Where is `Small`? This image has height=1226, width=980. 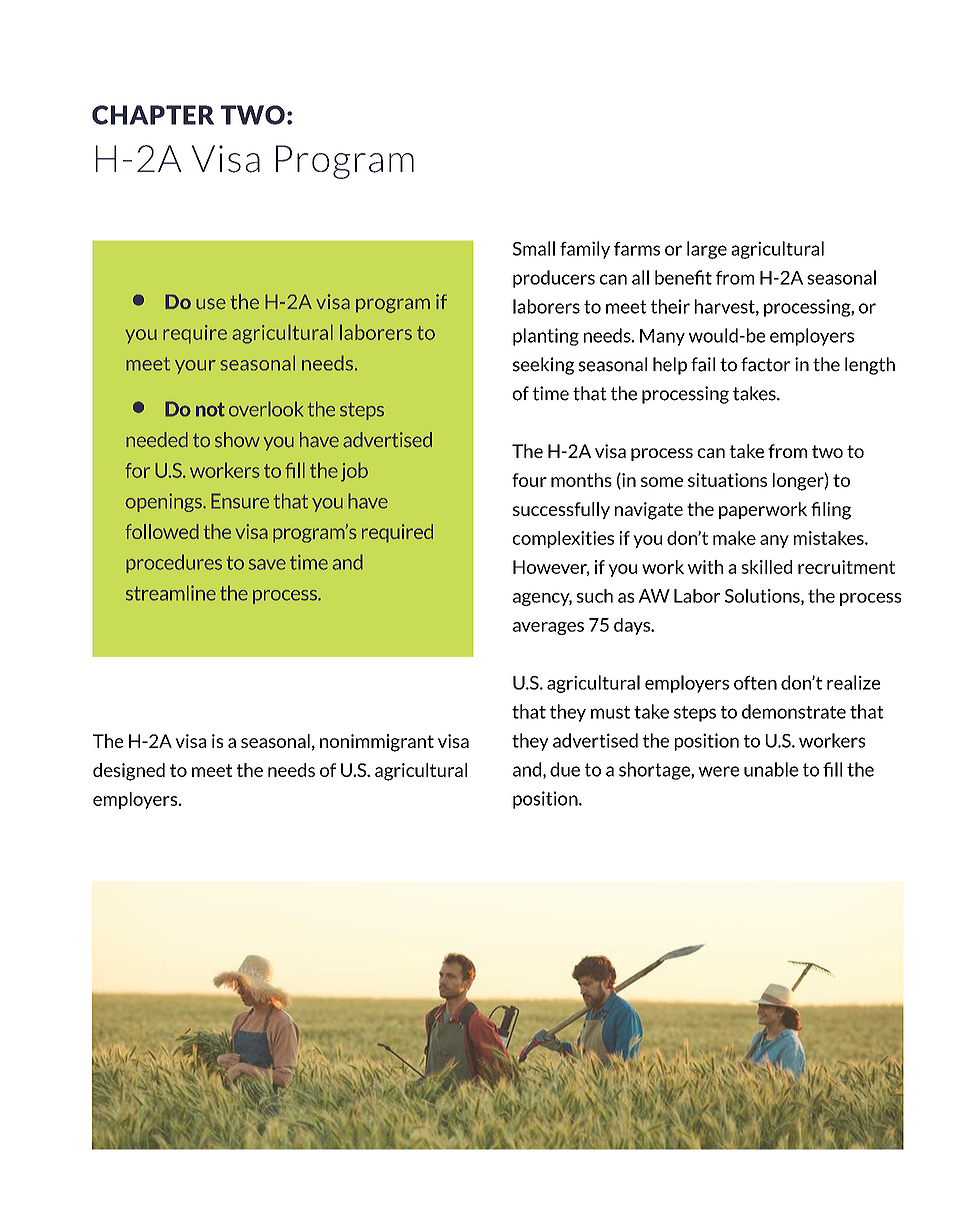 Small is located at coordinates (533, 248).
